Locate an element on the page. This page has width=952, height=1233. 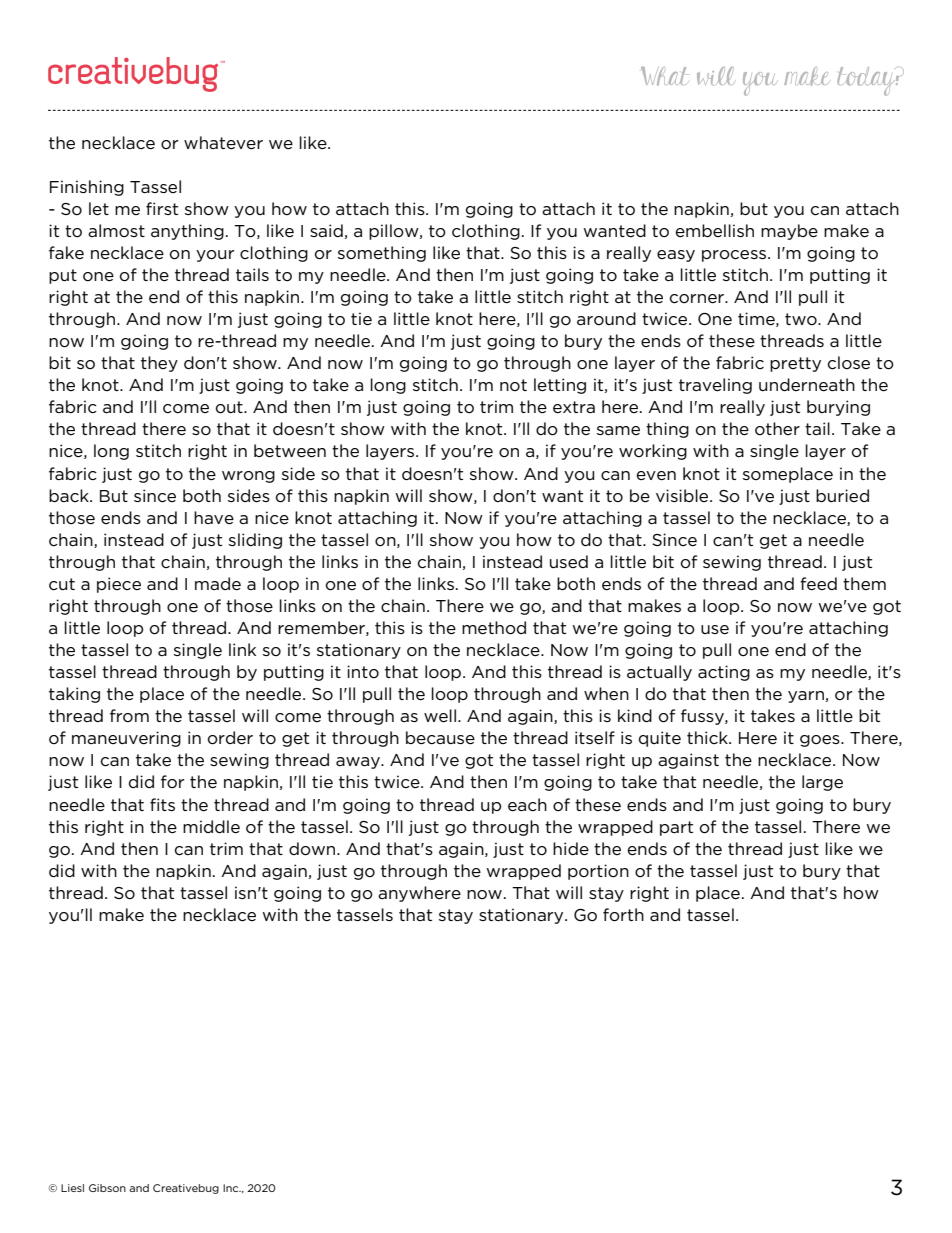
Gibson is located at coordinates (107, 1188).
